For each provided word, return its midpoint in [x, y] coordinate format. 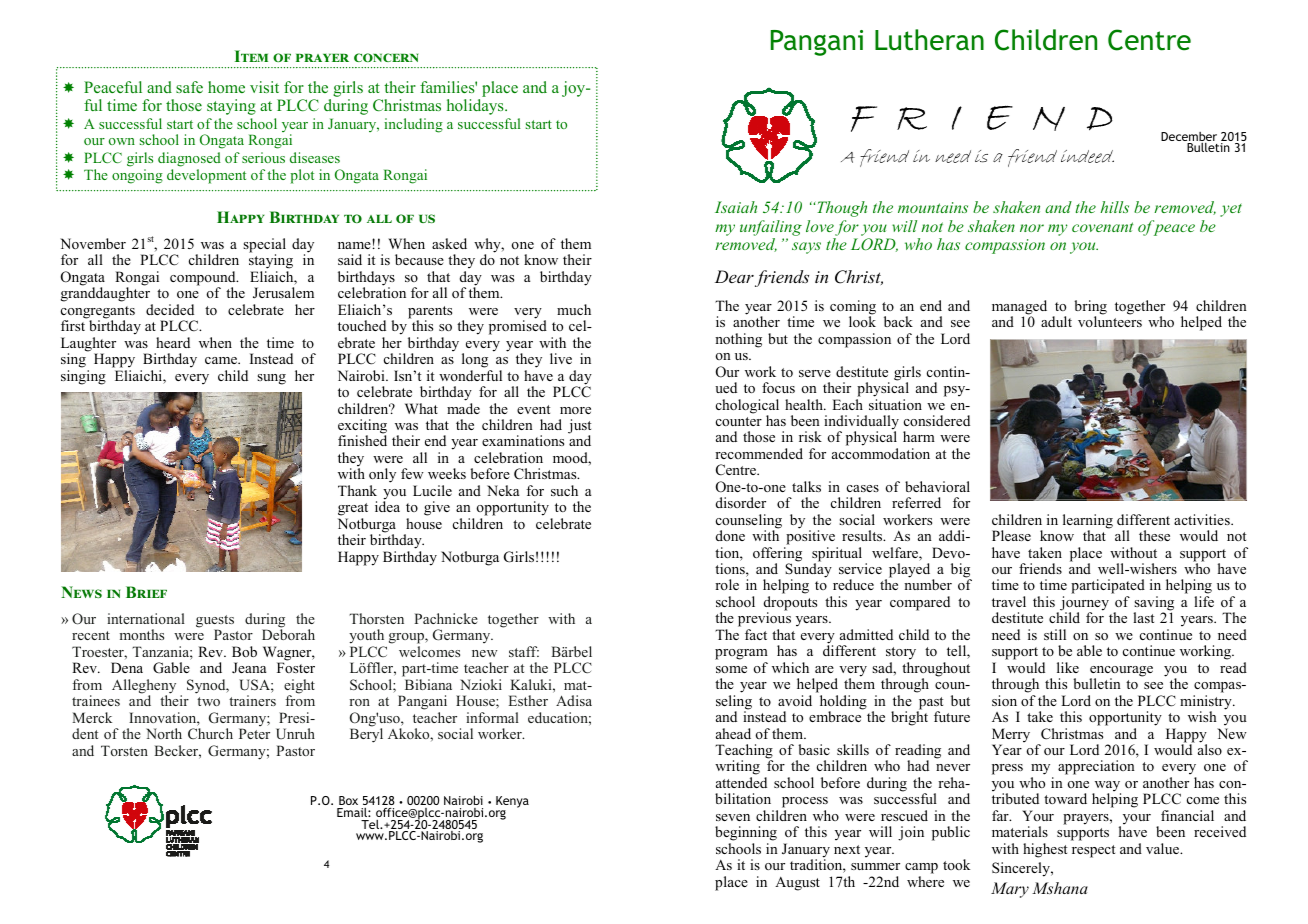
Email [353, 812]
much [574, 309]
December [1189, 138]
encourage [1121, 672]
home [226, 87]
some [731, 669]
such [564, 490]
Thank [357, 490]
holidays [476, 107]
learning [1088, 522]
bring [1090, 308]
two [208, 701]
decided [170, 309]
